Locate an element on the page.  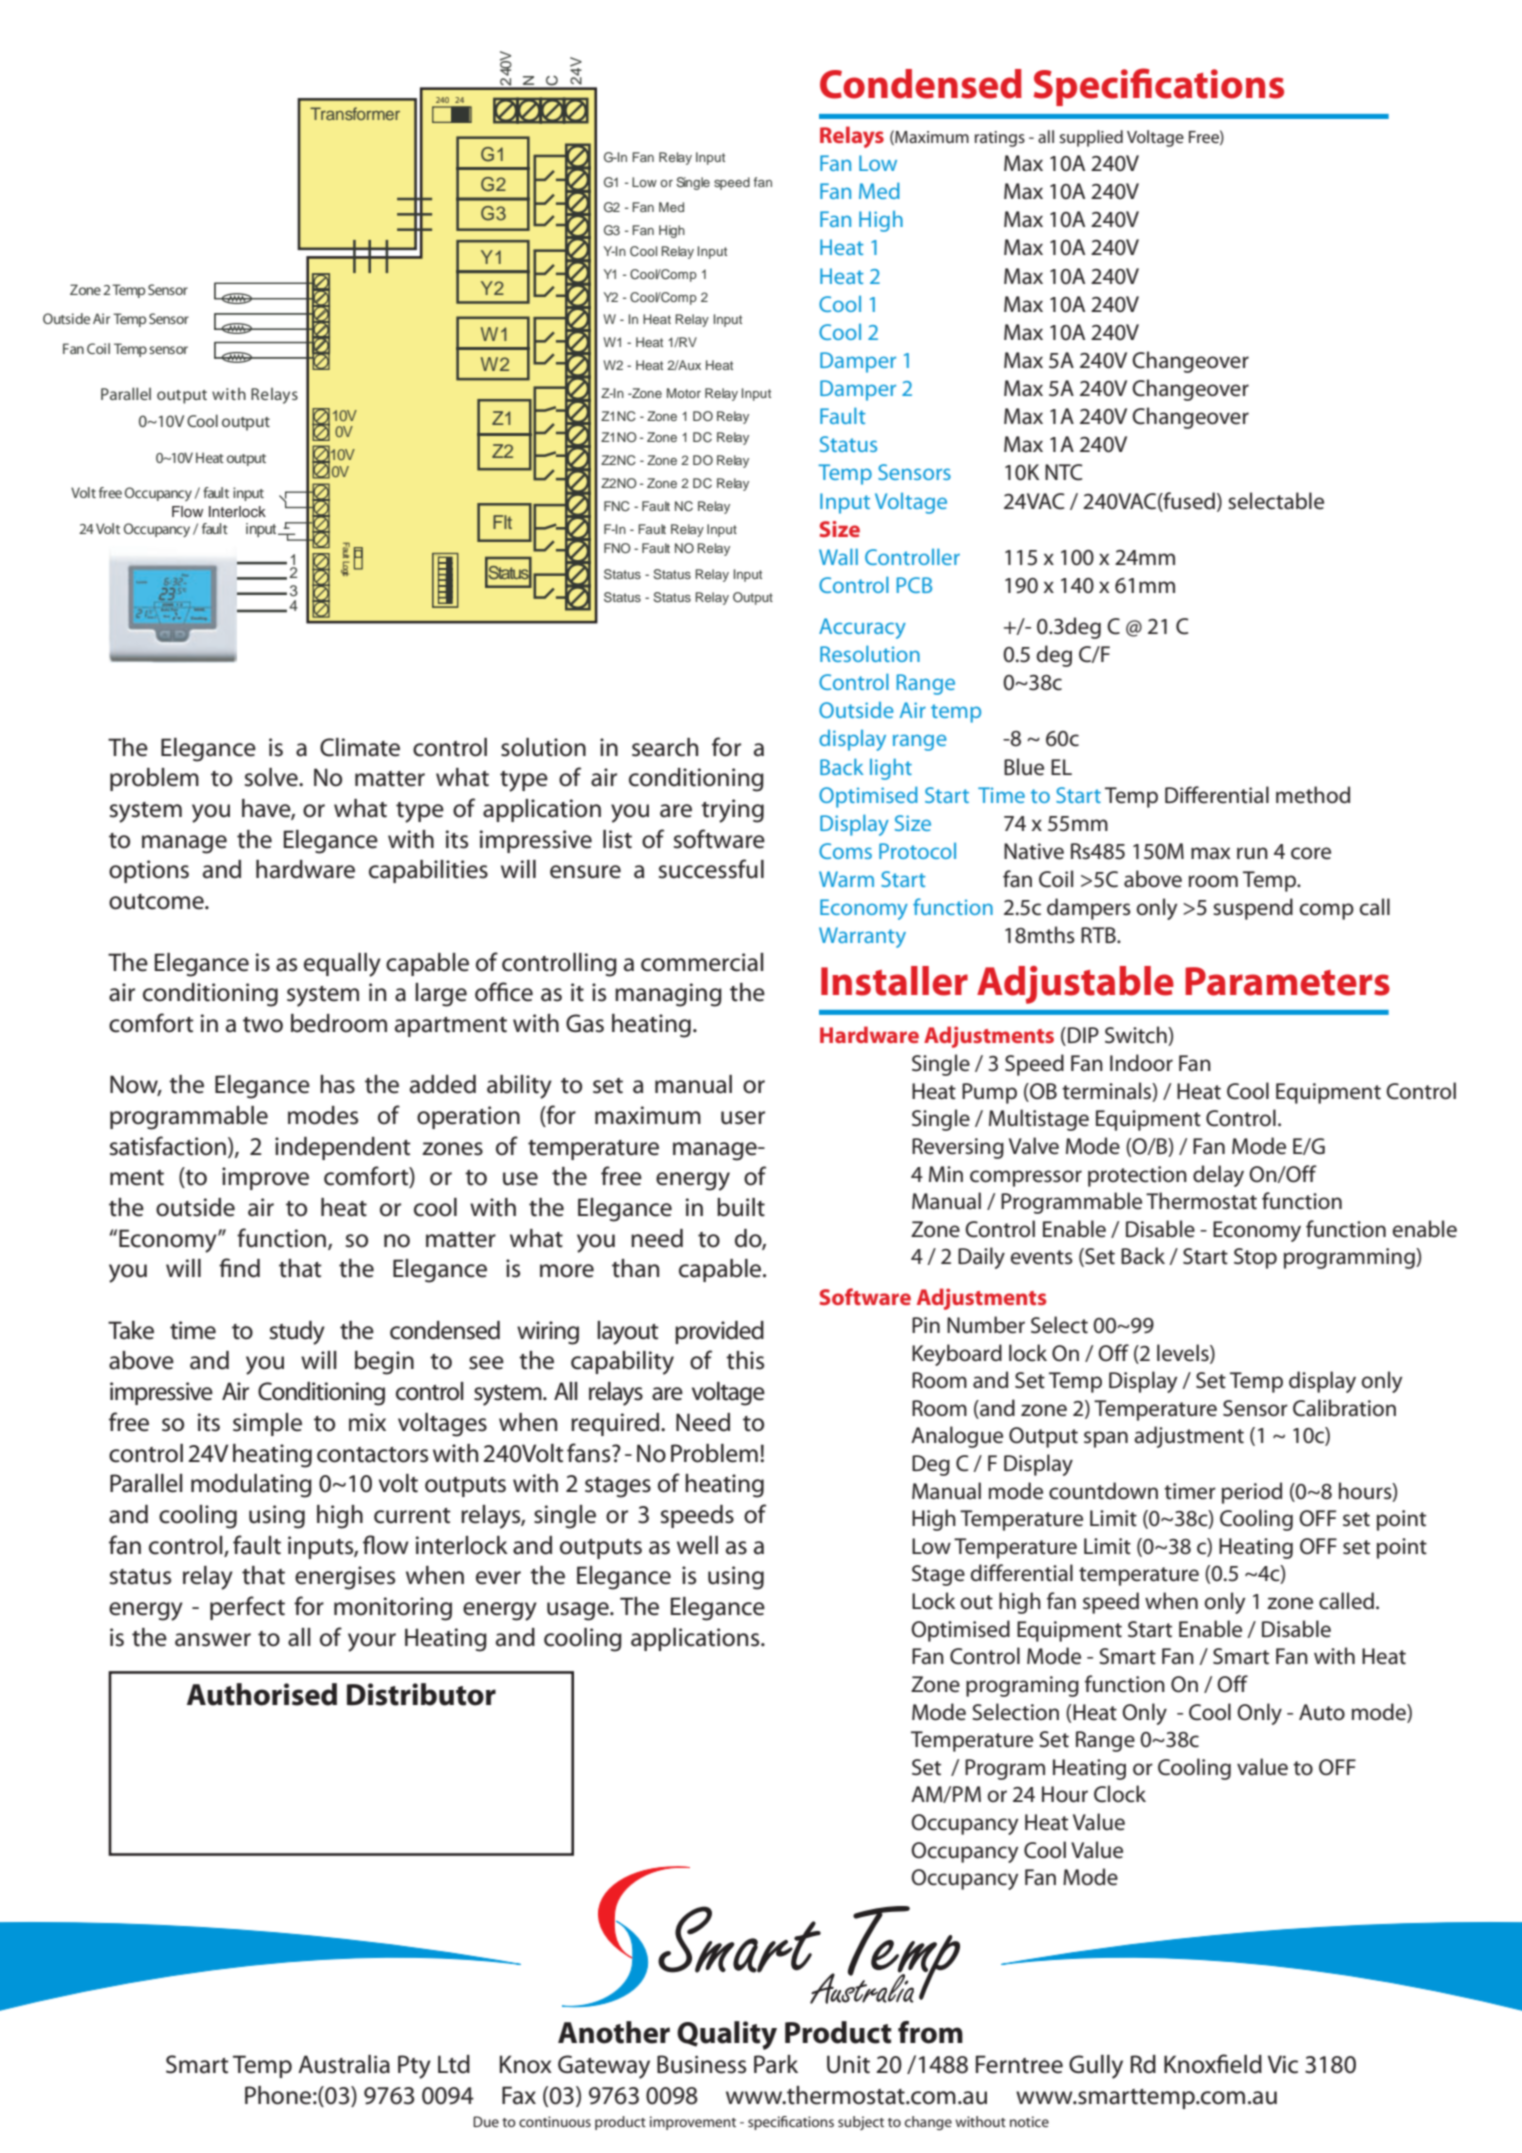
user is located at coordinates (743, 1118).
